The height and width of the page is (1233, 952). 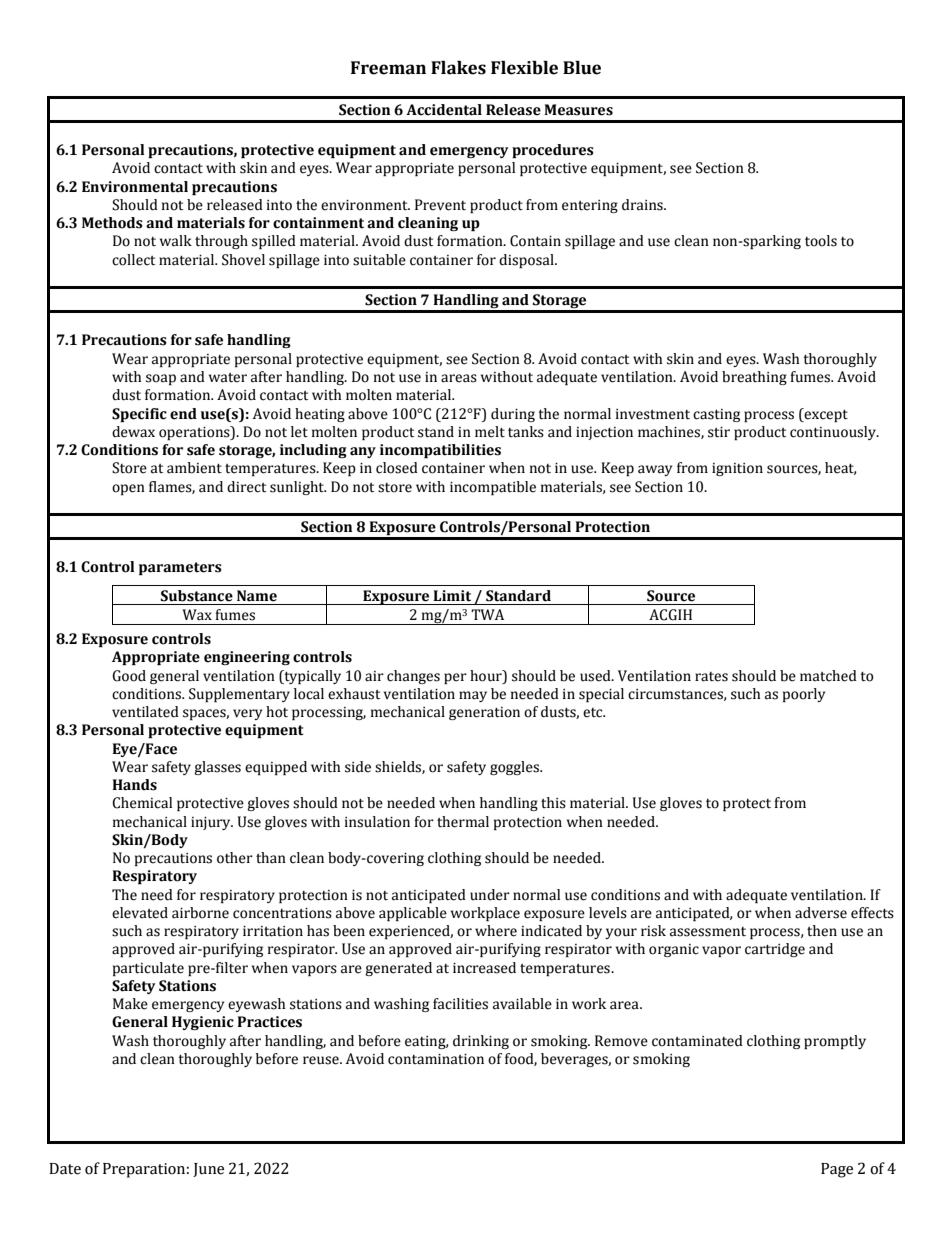 I want to click on elevated, so click(x=140, y=913).
